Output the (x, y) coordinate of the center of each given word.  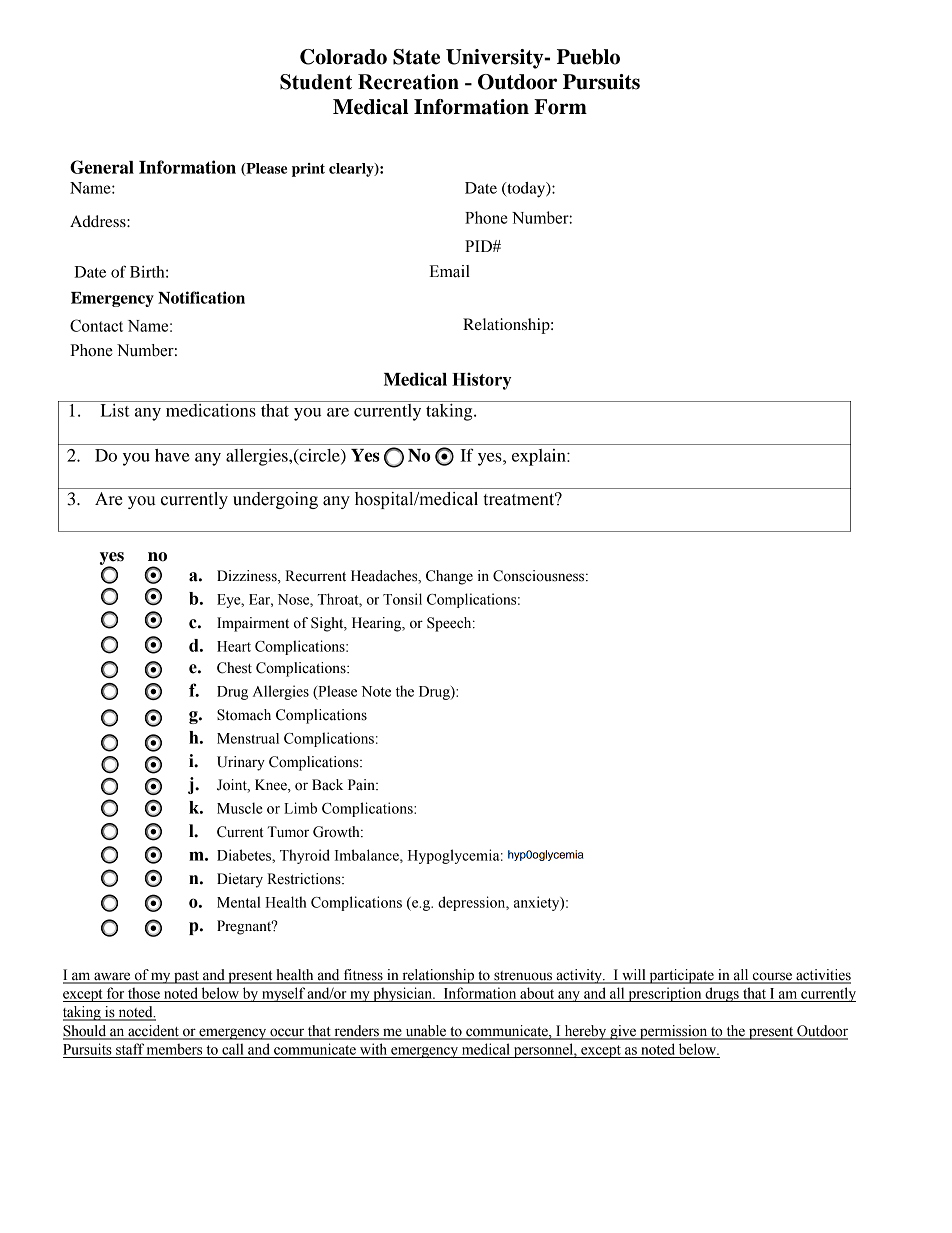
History (481, 381)
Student (316, 82)
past (186, 977)
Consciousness (540, 576)
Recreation (408, 82)
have (172, 455)
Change (449, 577)
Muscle (240, 808)
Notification (201, 297)
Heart (234, 646)
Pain (362, 785)
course (772, 977)
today (526, 190)
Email (449, 271)
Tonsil (402, 599)
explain (540, 457)
